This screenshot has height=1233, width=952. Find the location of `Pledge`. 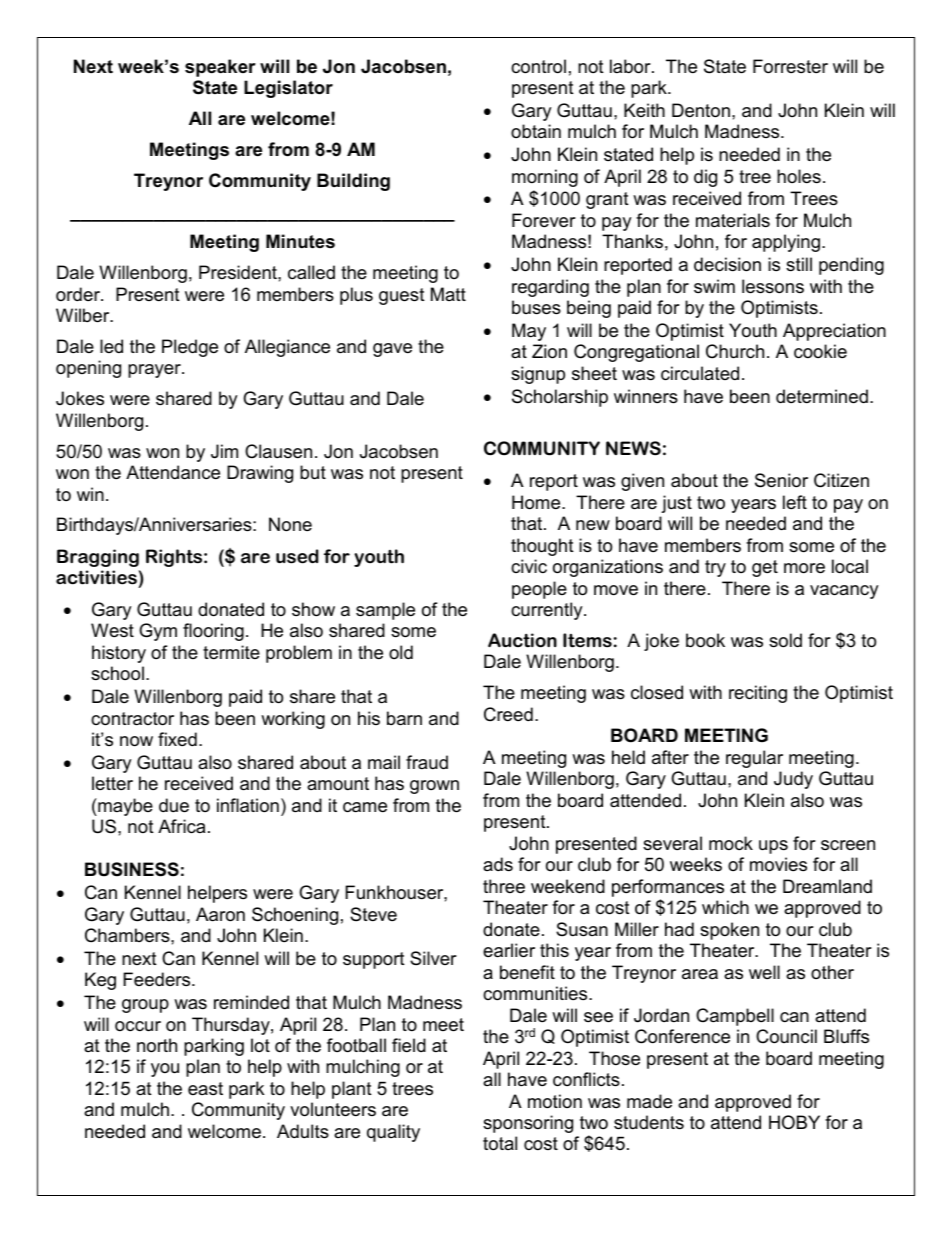

Pledge is located at coordinates (190, 348).
